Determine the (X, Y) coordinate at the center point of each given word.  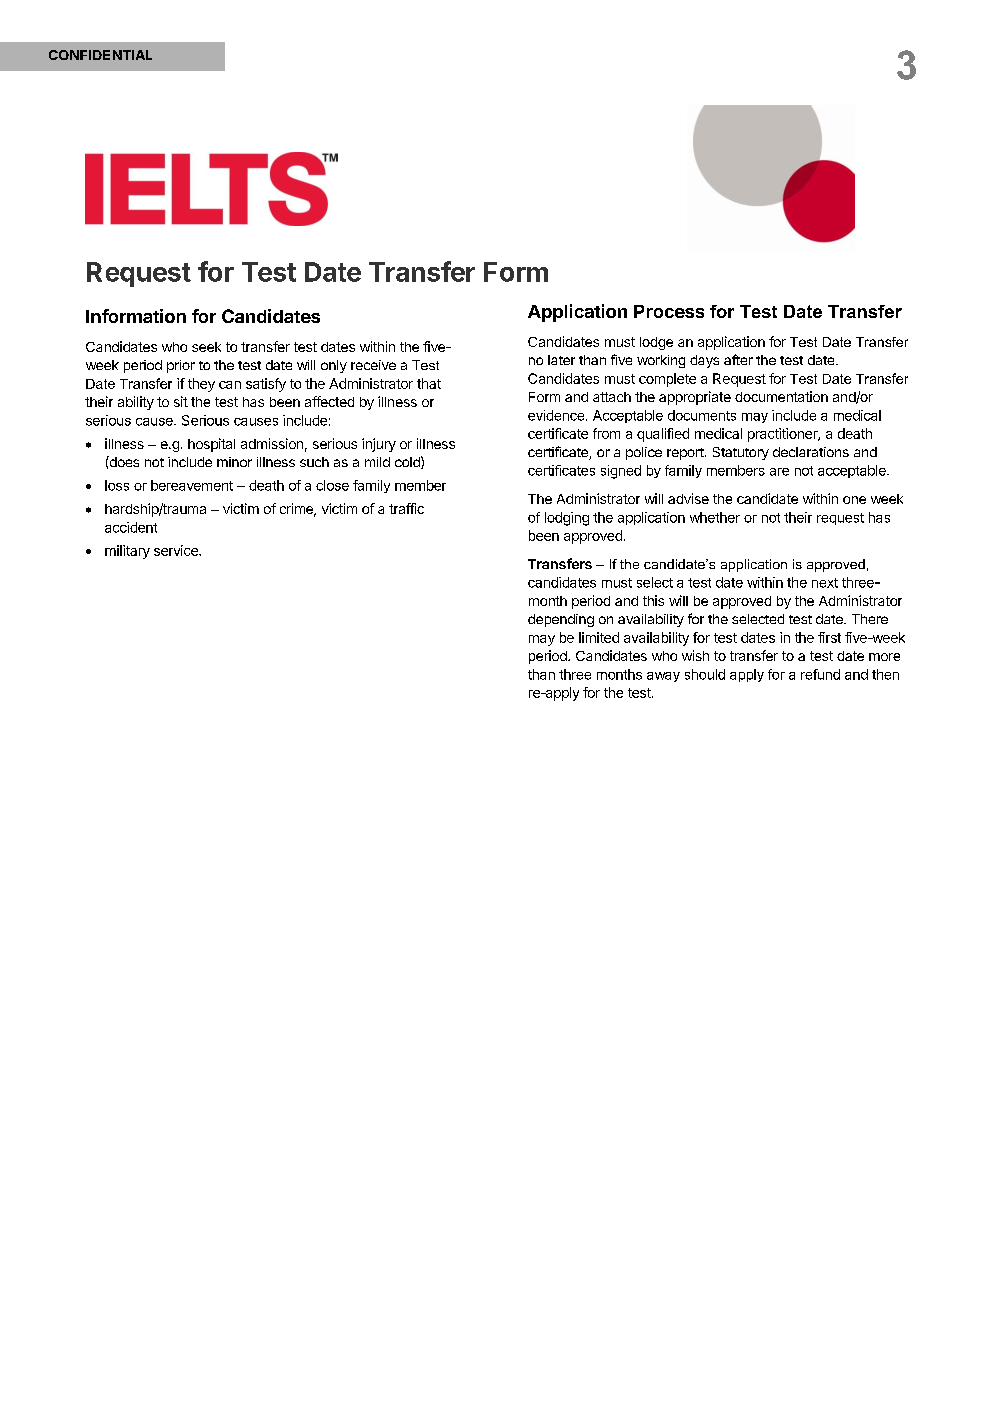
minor (234, 462)
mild (377, 462)
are (779, 472)
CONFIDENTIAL (100, 55)
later (561, 360)
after (738, 359)
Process (669, 311)
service (177, 550)
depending (561, 620)
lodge (656, 343)
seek (206, 347)
